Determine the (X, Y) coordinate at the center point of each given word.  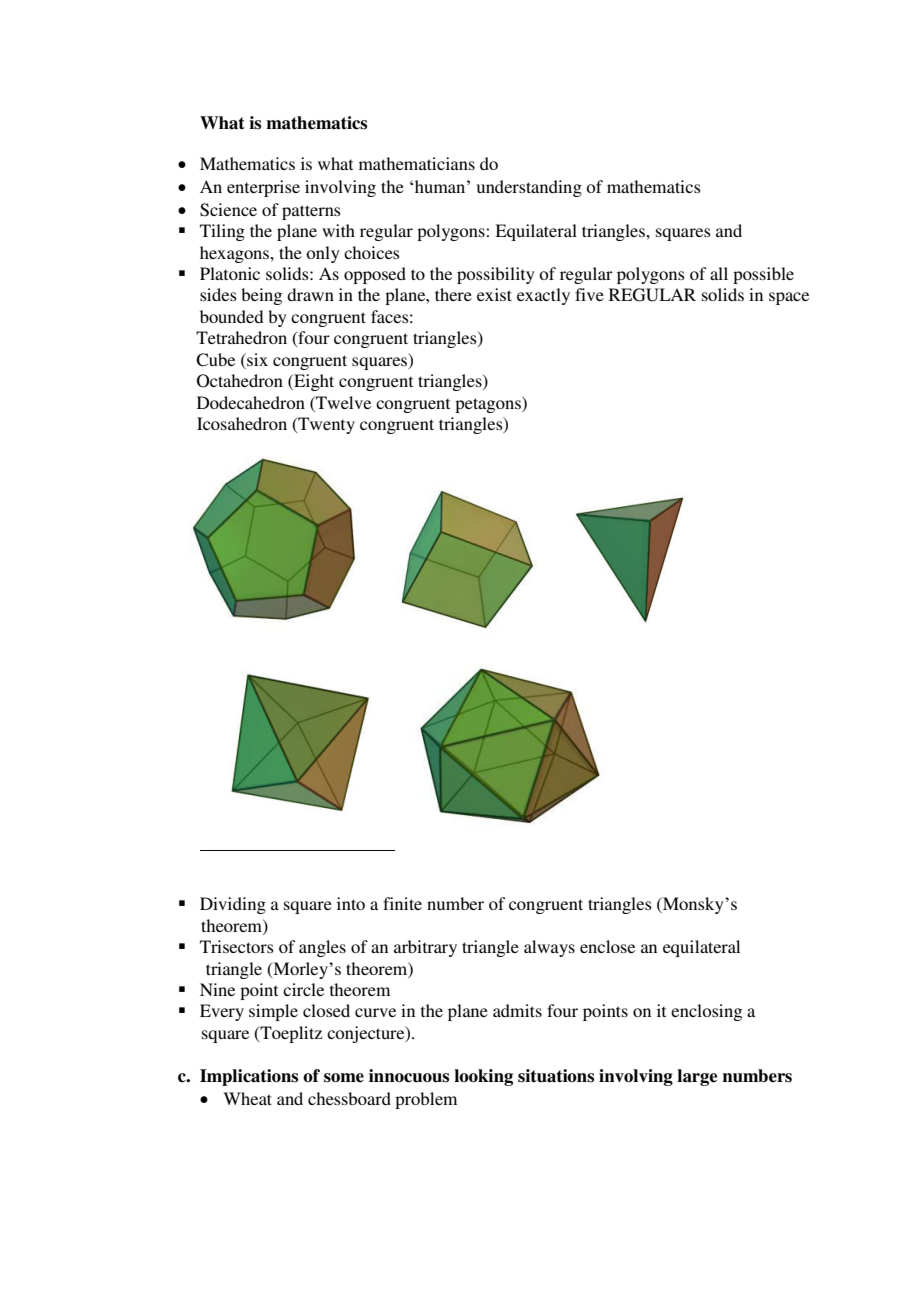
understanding (529, 188)
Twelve (342, 402)
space (789, 298)
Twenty (325, 425)
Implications (249, 1077)
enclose (607, 946)
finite (402, 903)
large (697, 1077)
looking (483, 1077)
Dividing (233, 905)
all (719, 273)
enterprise (263, 188)
